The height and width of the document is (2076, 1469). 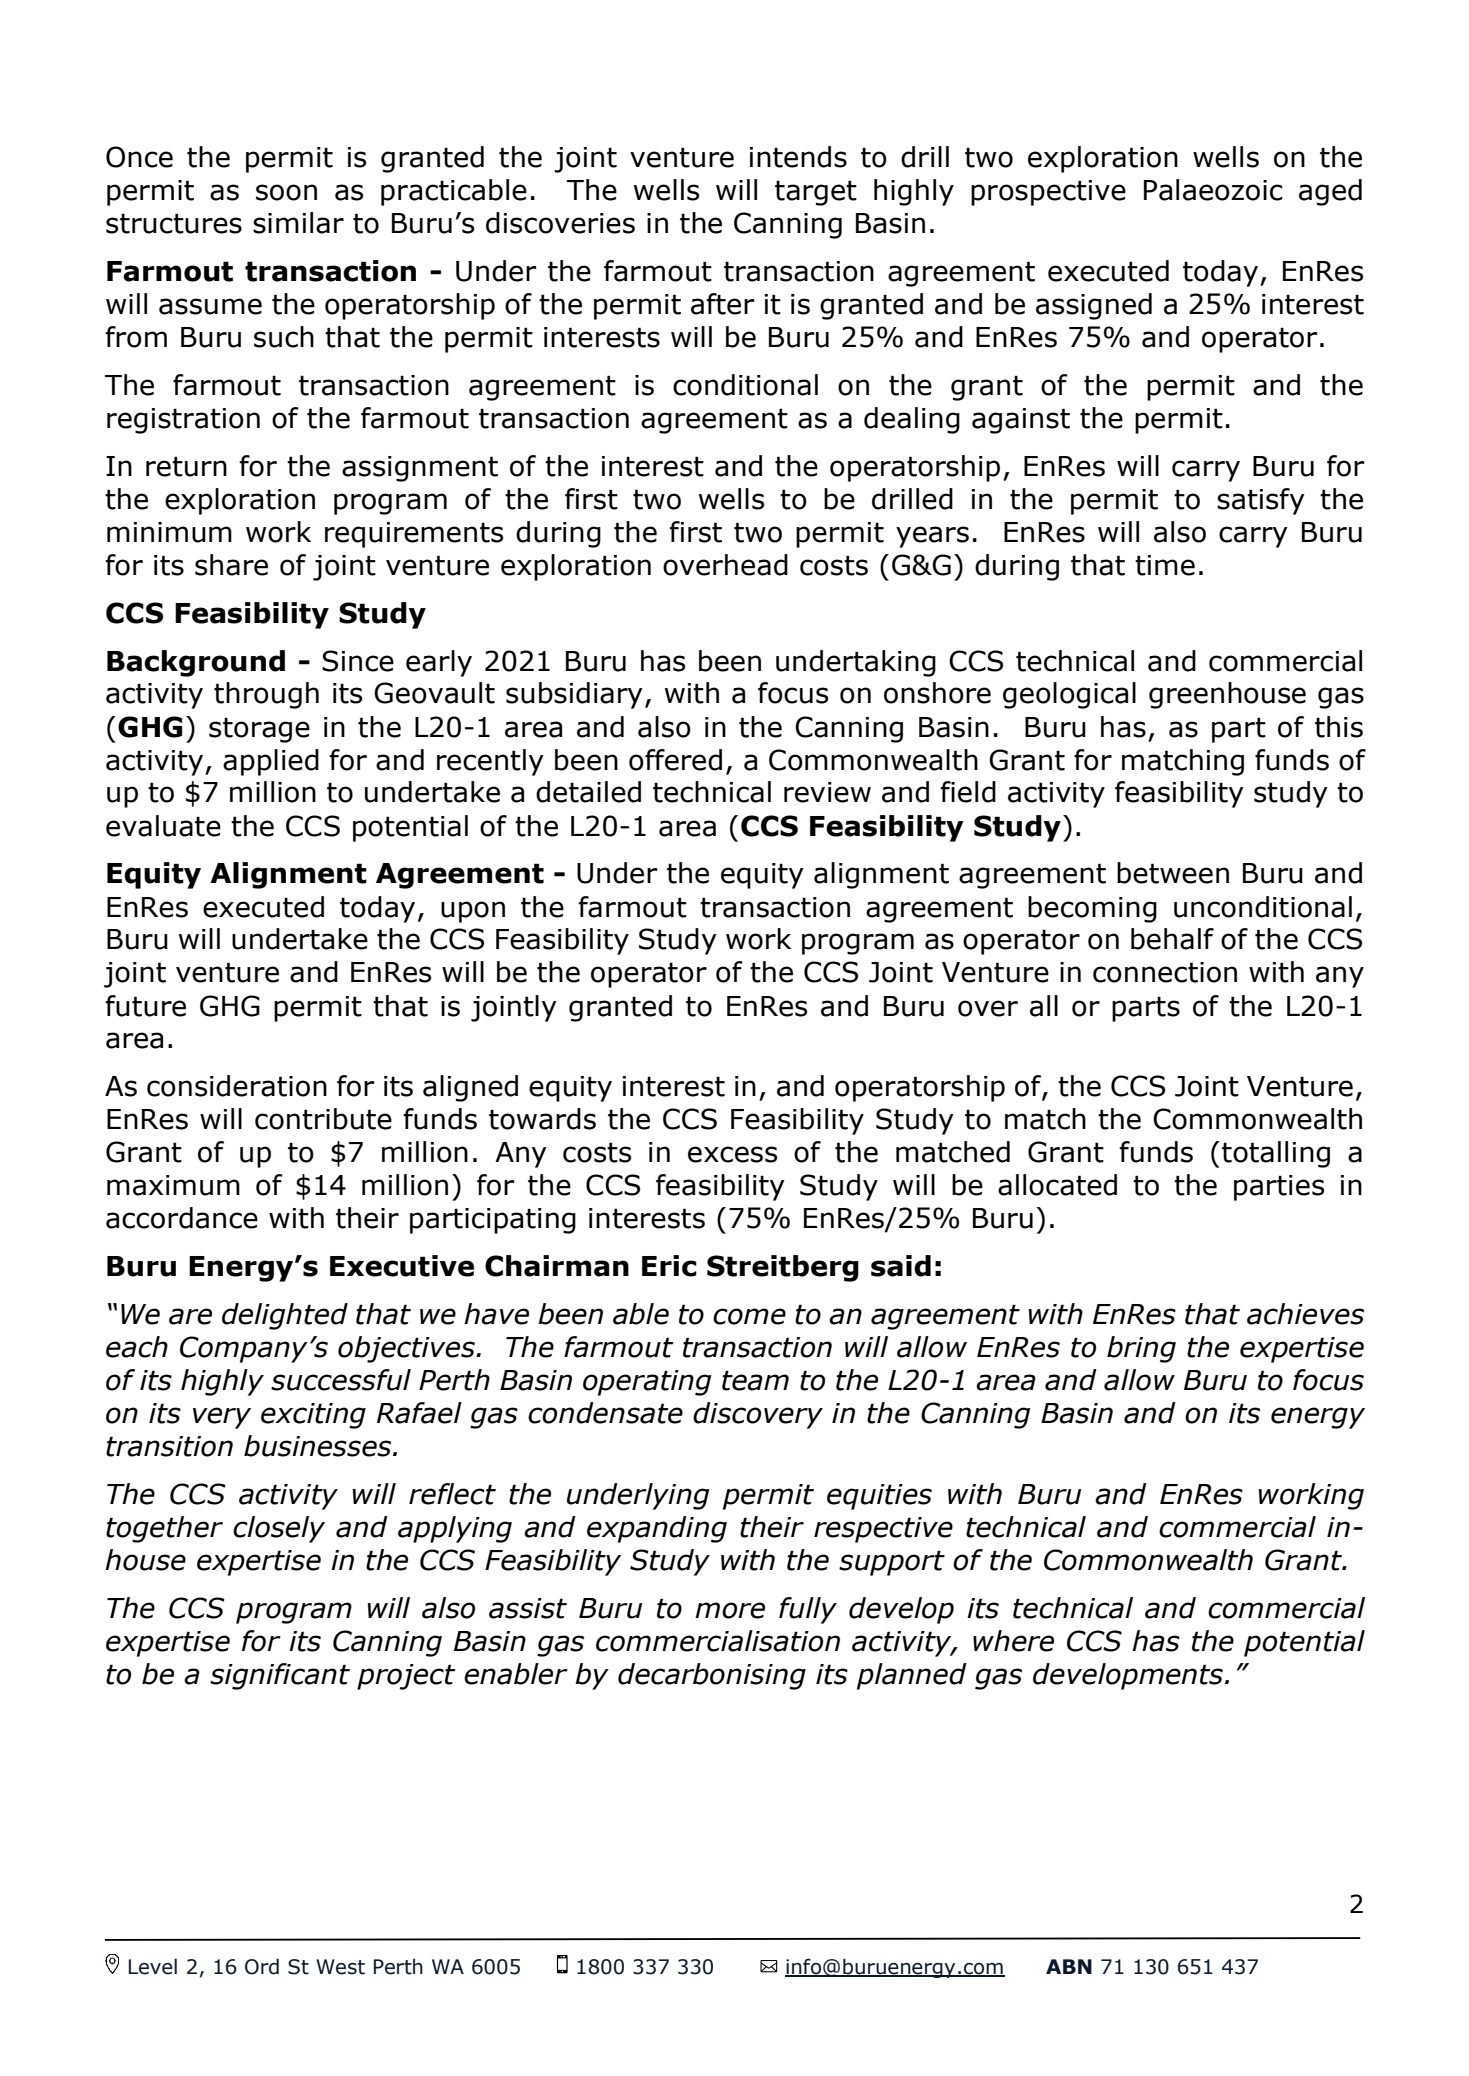 I want to click on West, so click(x=340, y=1967).
